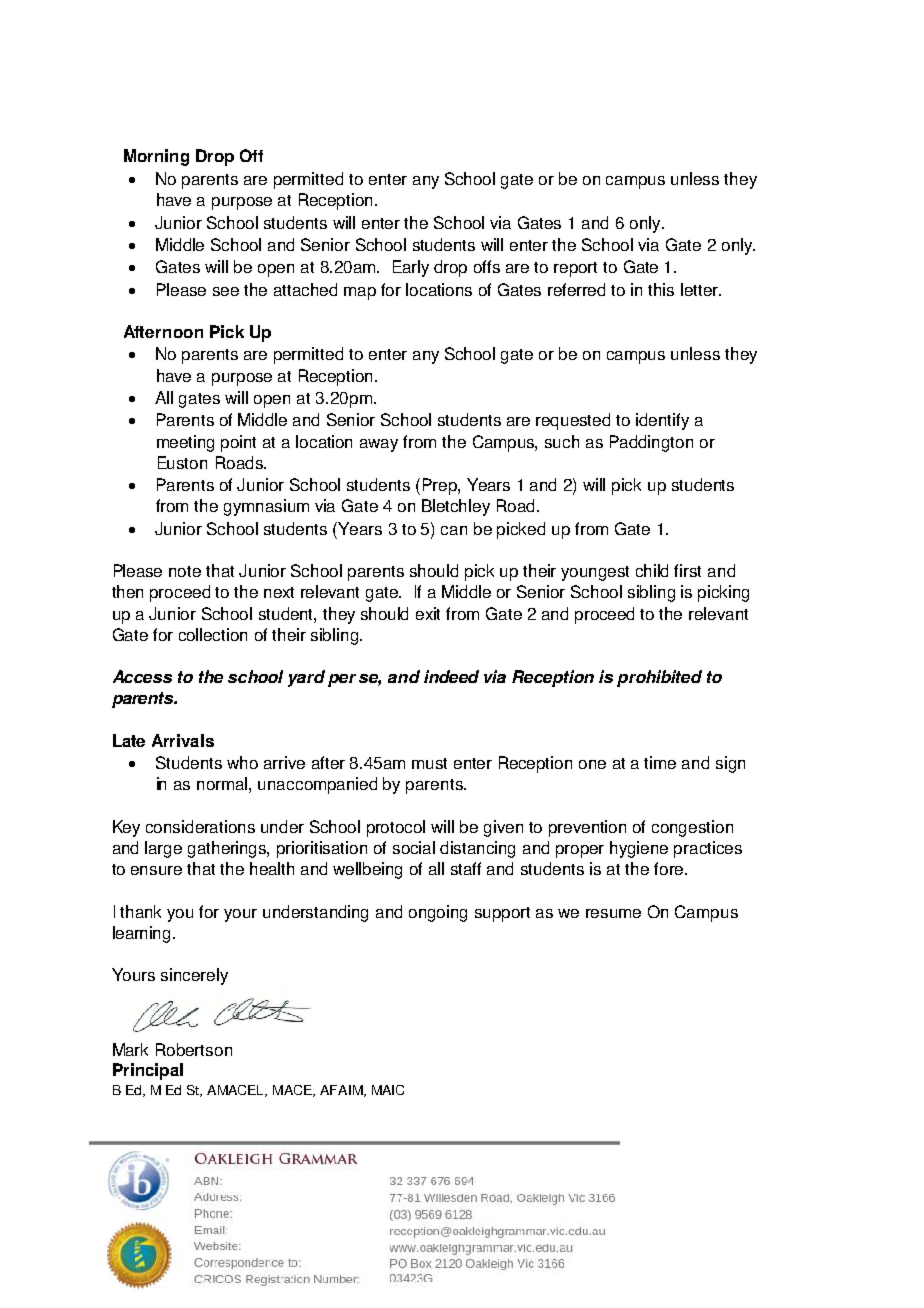 The width and height of the page is (924, 1308). I want to click on exit, so click(428, 613).
